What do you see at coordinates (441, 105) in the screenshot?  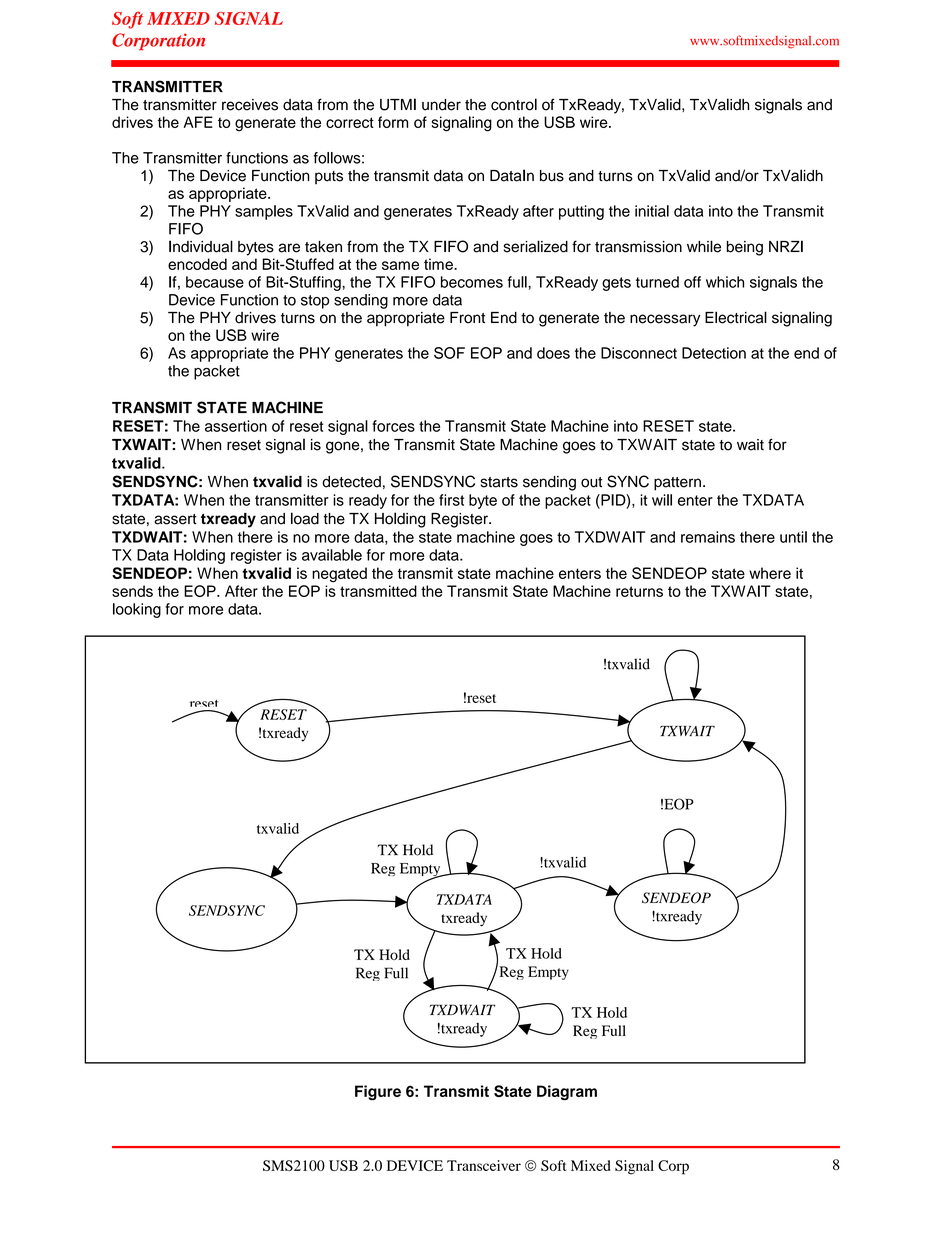 I see `under` at bounding box center [441, 105].
